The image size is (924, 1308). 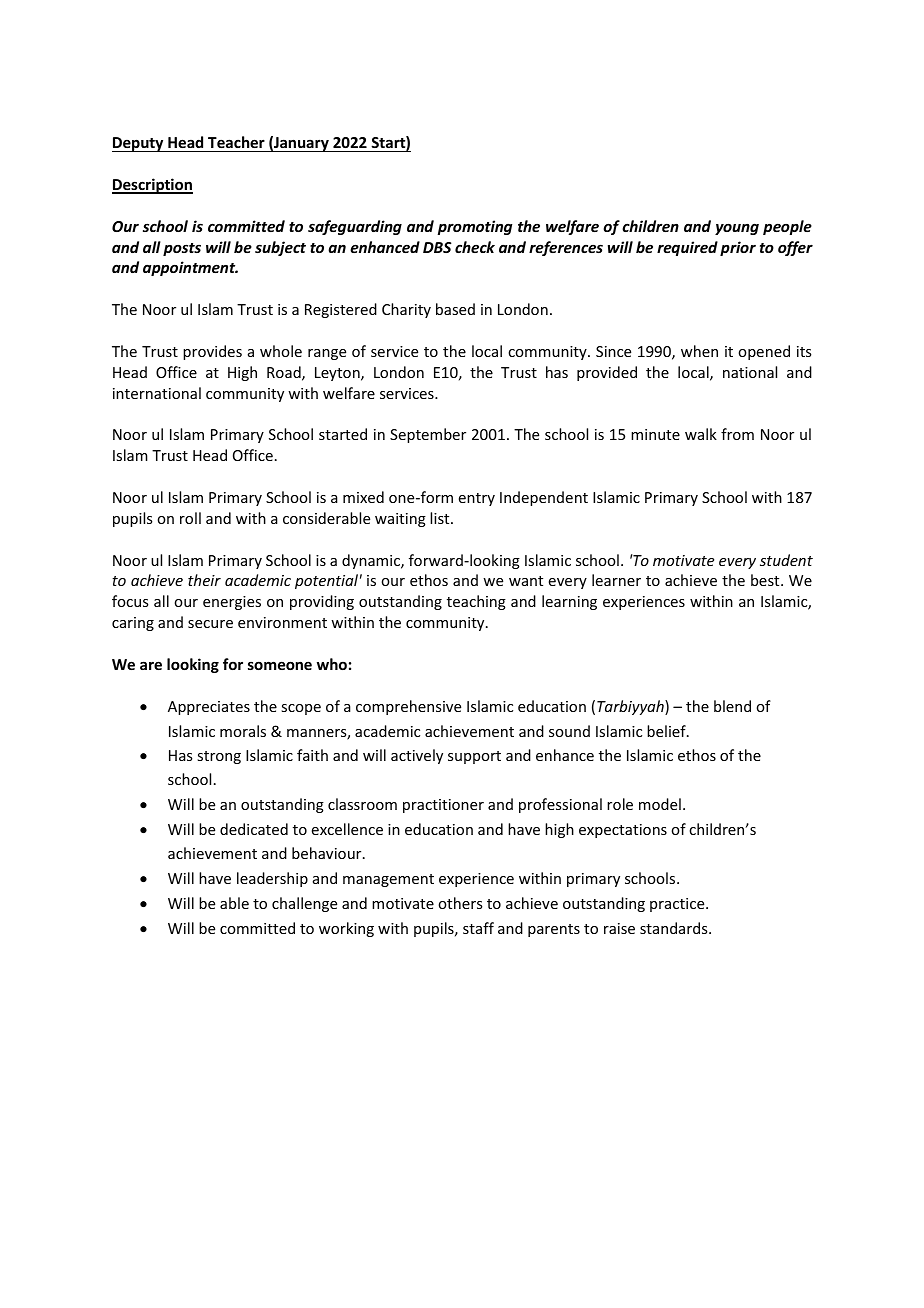 I want to click on Teacher, so click(x=236, y=142).
